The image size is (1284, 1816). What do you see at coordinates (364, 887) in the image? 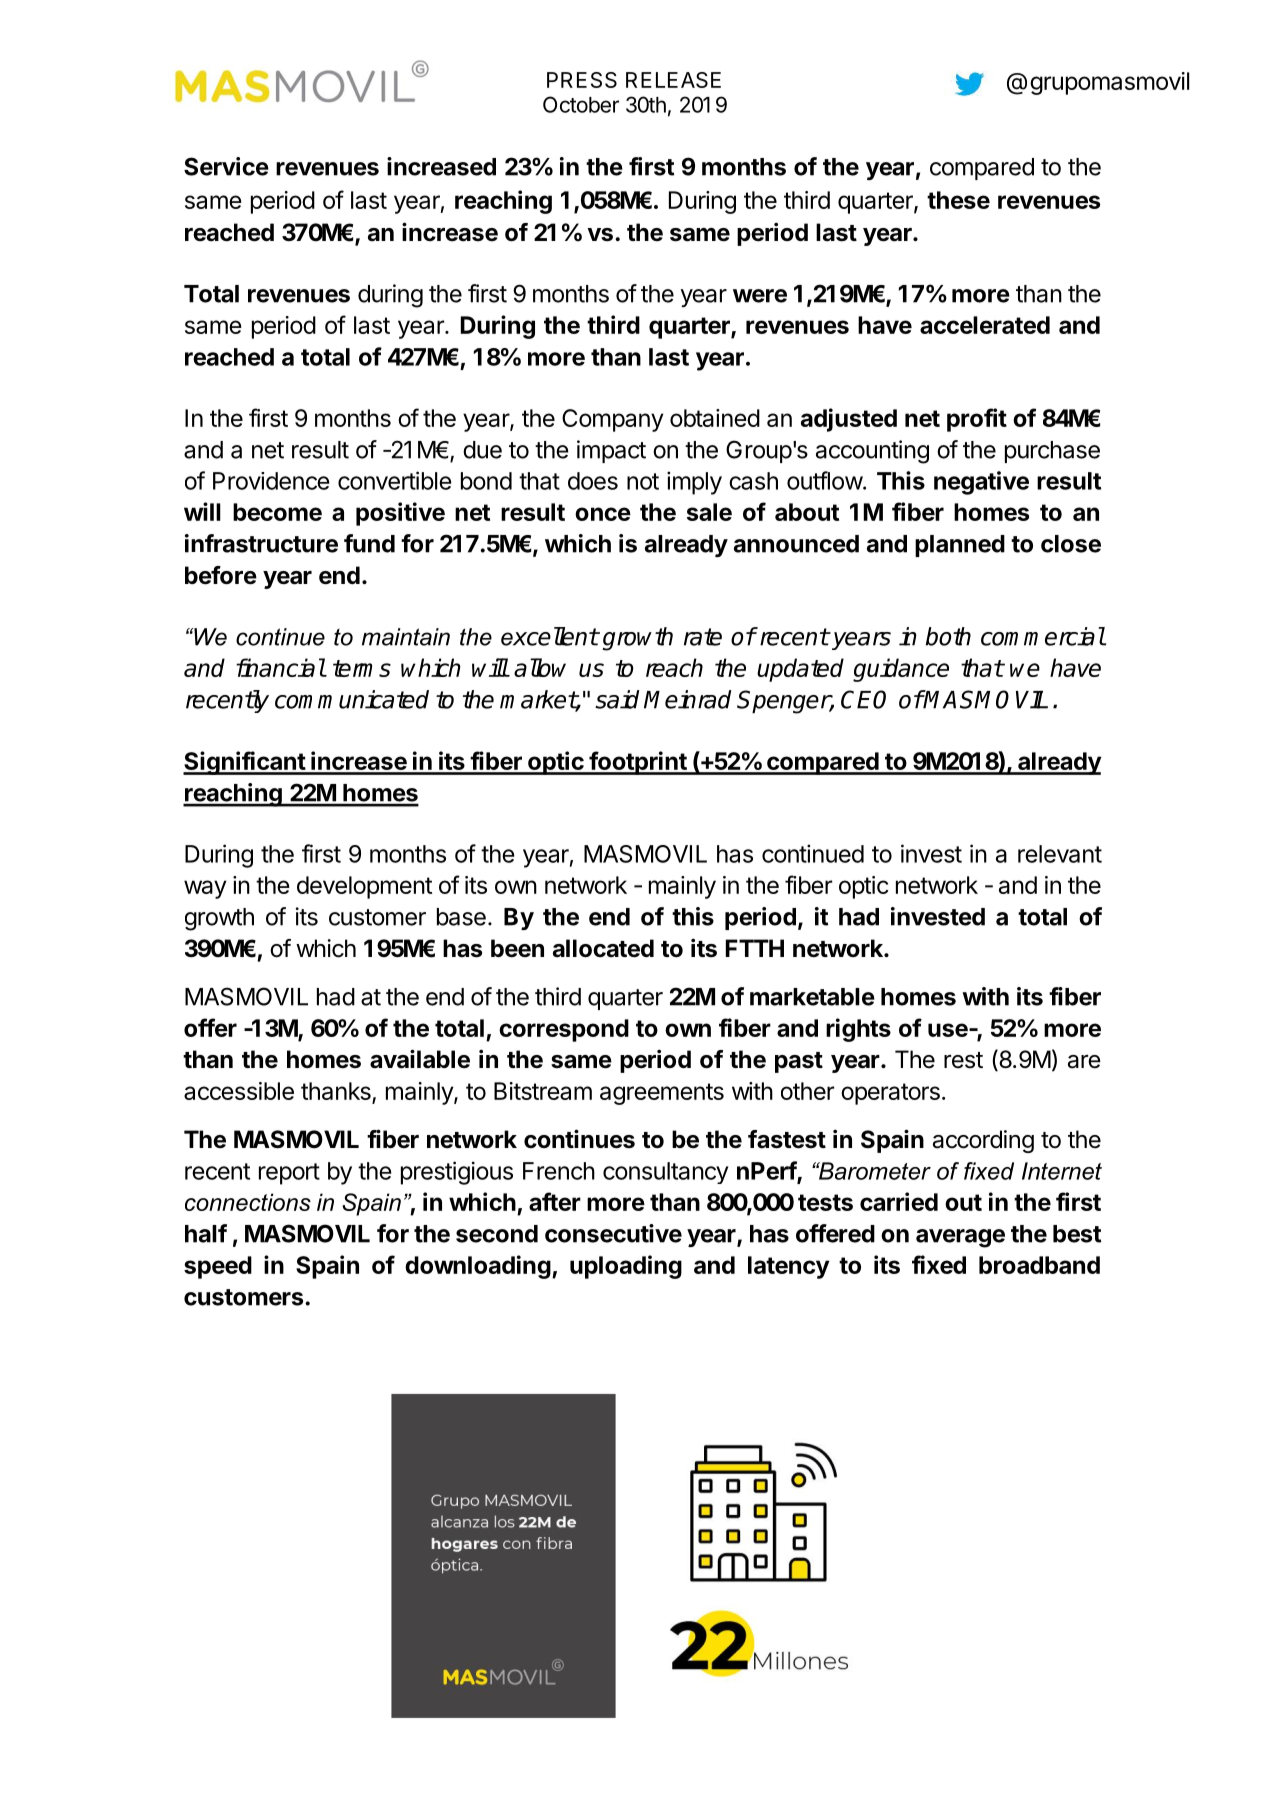
I see `development` at bounding box center [364, 887].
